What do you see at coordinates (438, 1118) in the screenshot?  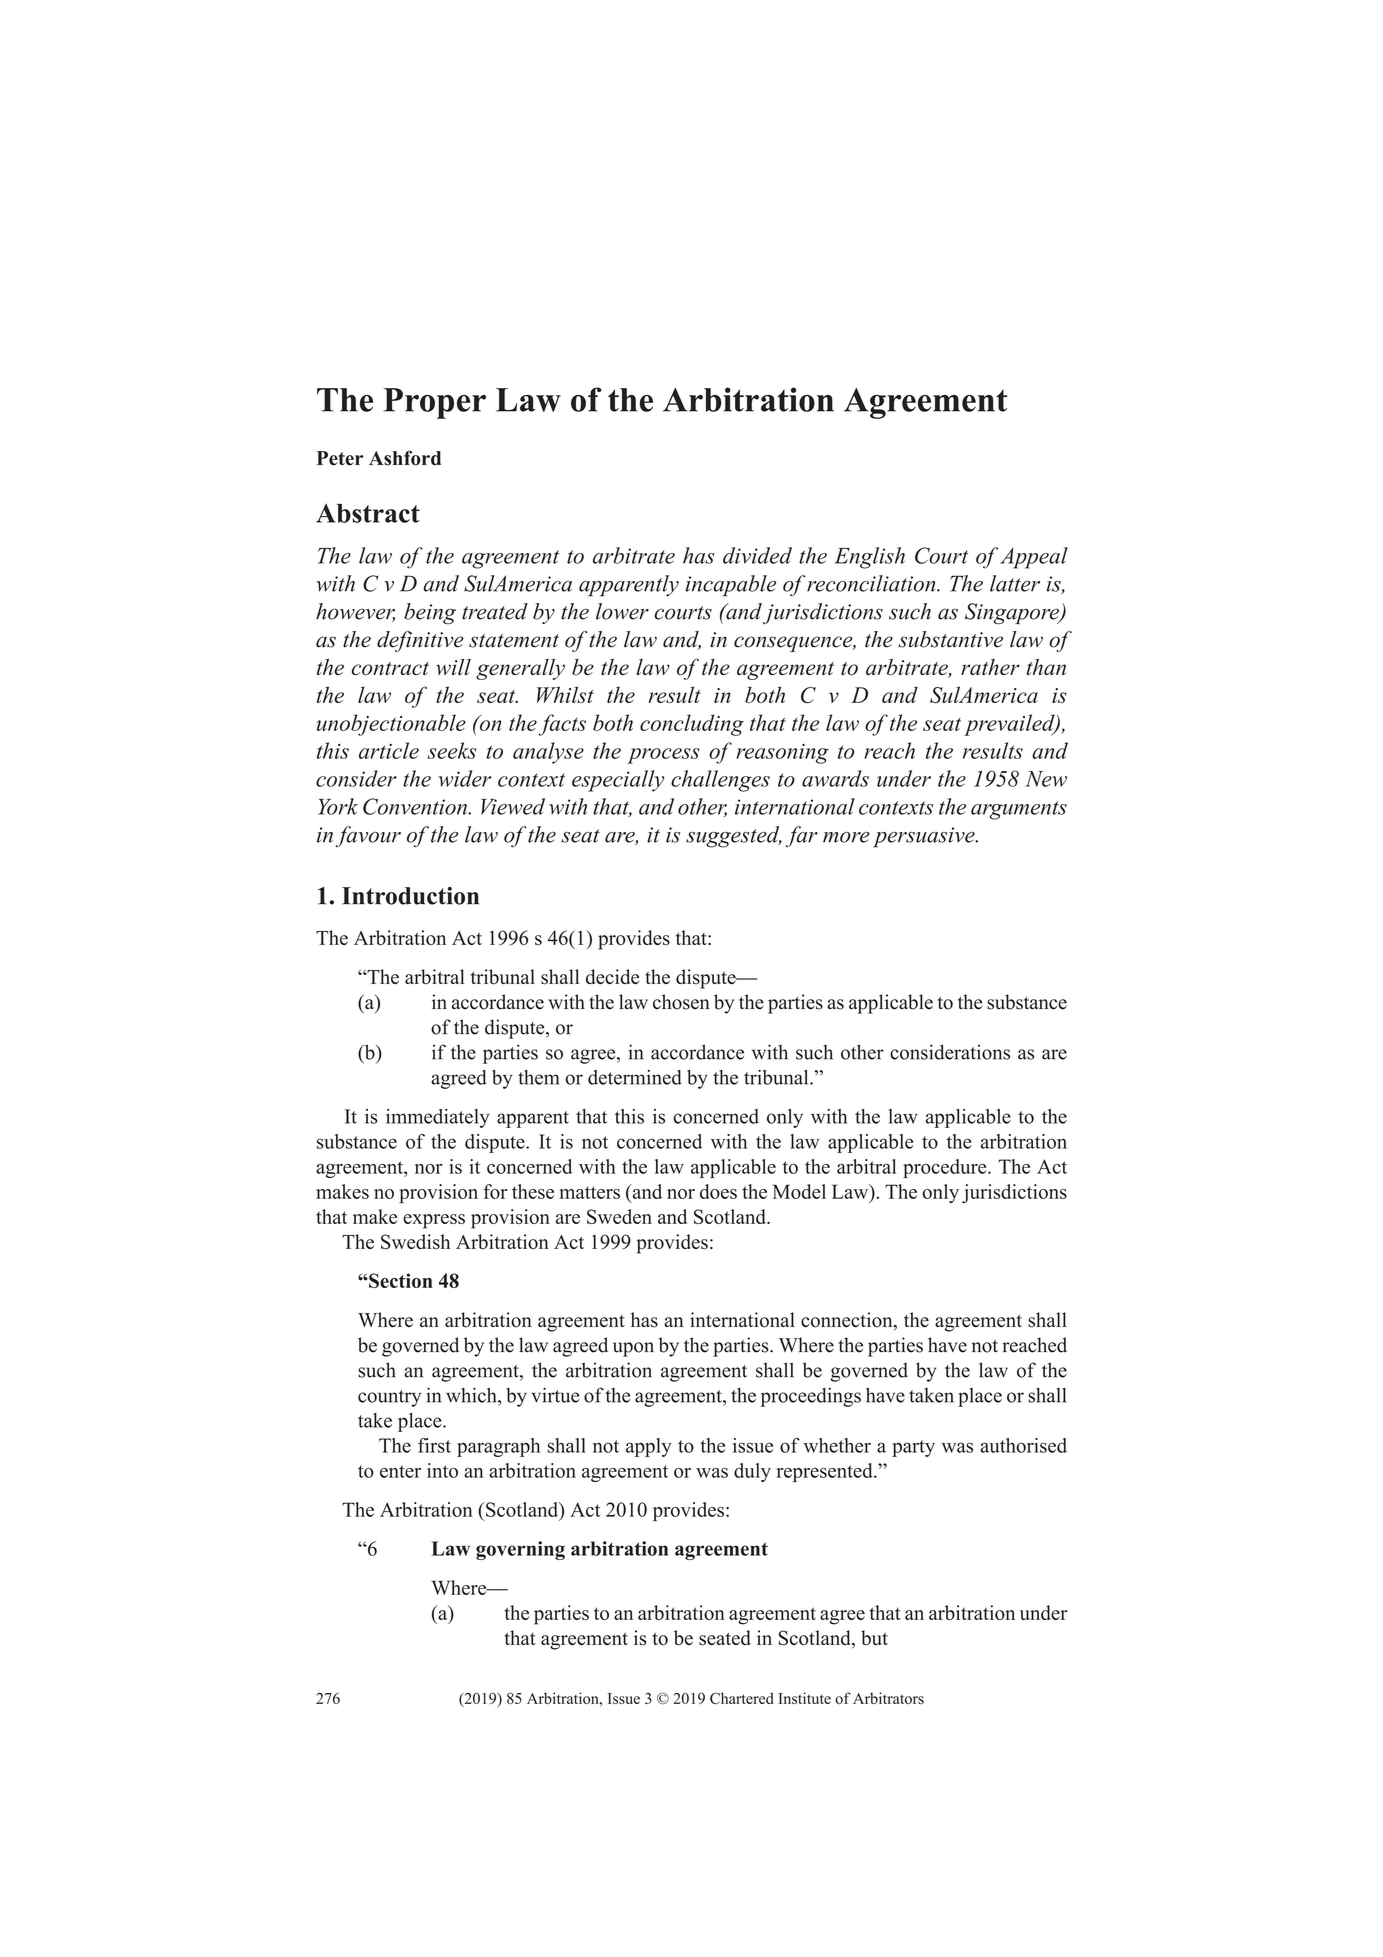 I see `immediately` at bounding box center [438, 1118].
